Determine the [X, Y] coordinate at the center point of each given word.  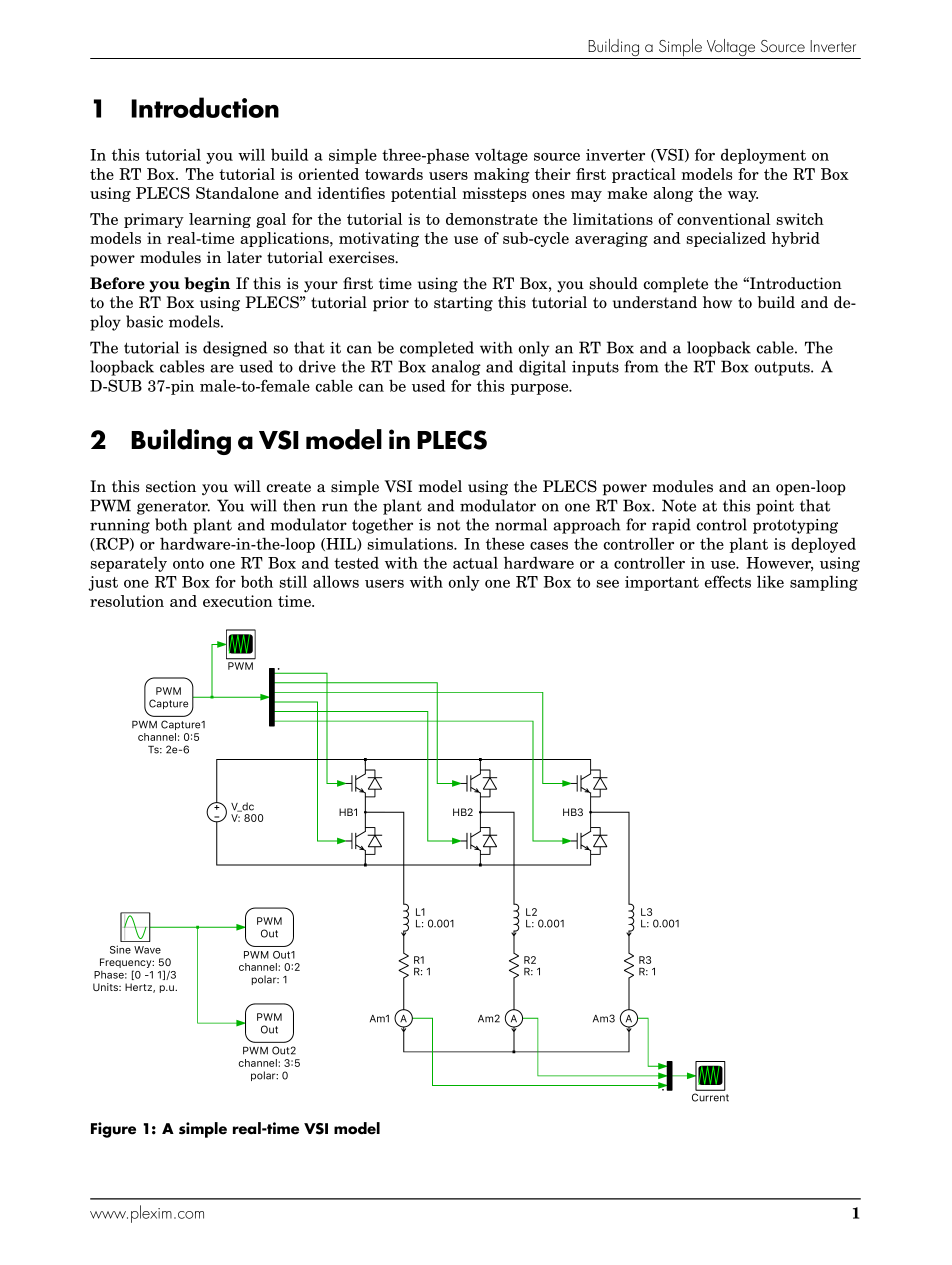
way [743, 196]
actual [475, 563]
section [171, 486]
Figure [113, 1130]
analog [456, 368]
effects [728, 581]
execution [238, 601]
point [775, 507]
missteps [494, 194]
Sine [120, 949]
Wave [147, 950]
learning [220, 220]
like [770, 581]
